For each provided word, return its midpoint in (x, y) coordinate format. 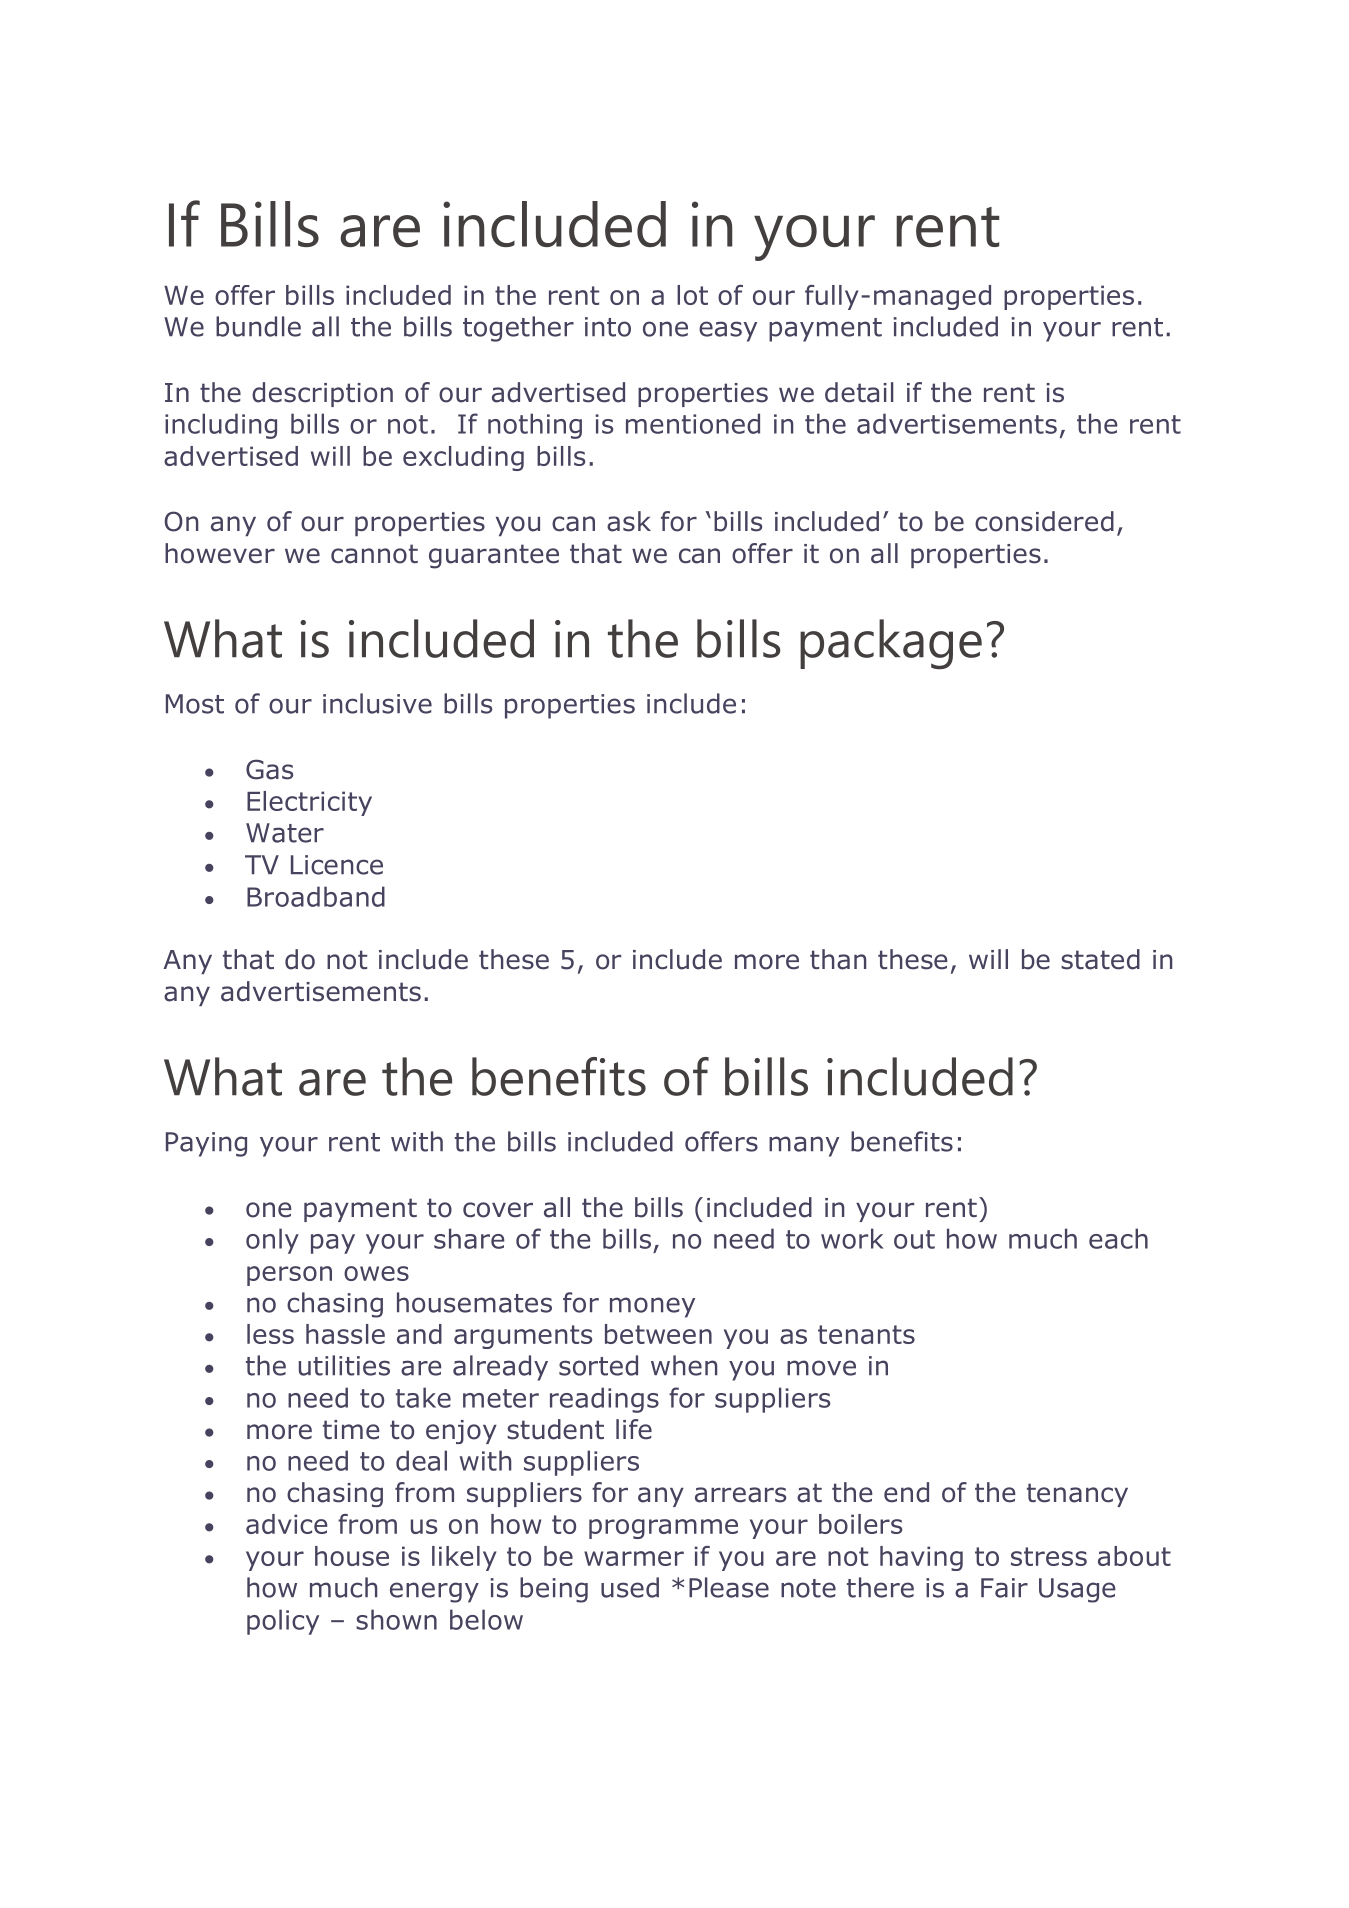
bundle (258, 326)
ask (629, 521)
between (658, 1334)
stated (1100, 959)
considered (1044, 521)
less (270, 1334)
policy (283, 1622)
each (1118, 1238)
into (608, 327)
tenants (866, 1334)
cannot (374, 554)
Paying (206, 1144)
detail (859, 392)
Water (285, 833)
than (838, 959)
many (804, 1146)
